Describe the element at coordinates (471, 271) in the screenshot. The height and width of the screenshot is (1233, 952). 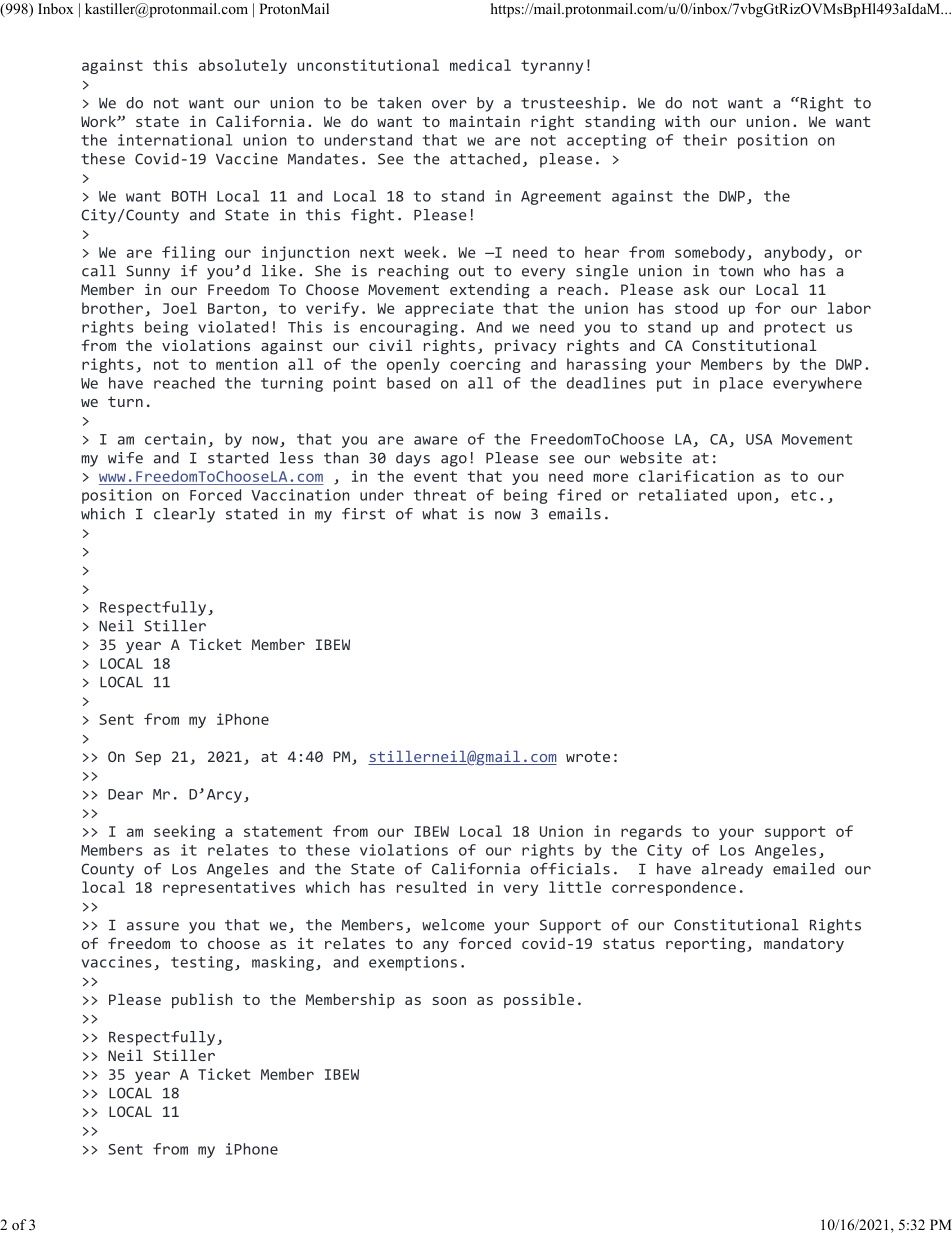
I see `out` at that location.
